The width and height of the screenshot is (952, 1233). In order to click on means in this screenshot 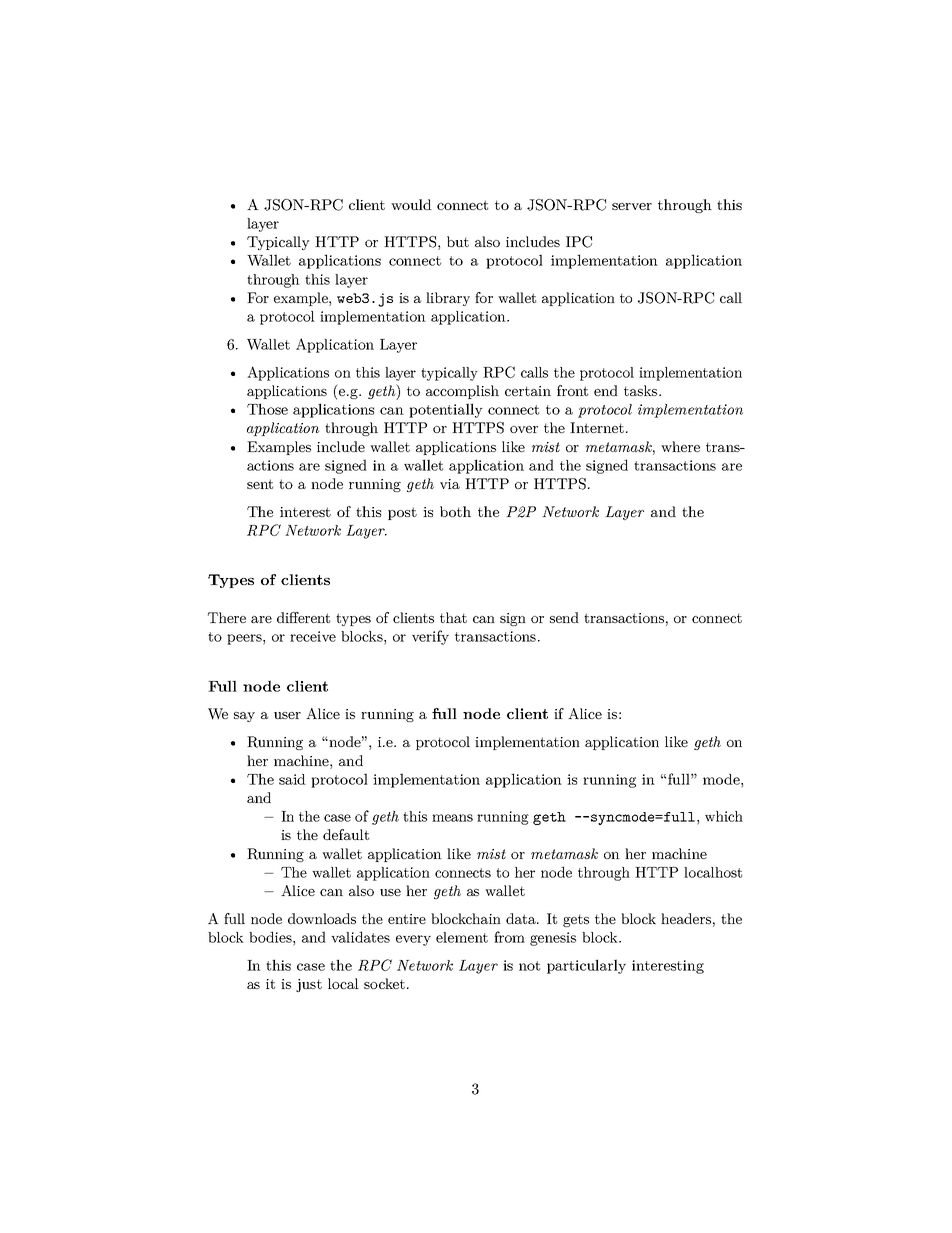, I will do `click(452, 818)`.
